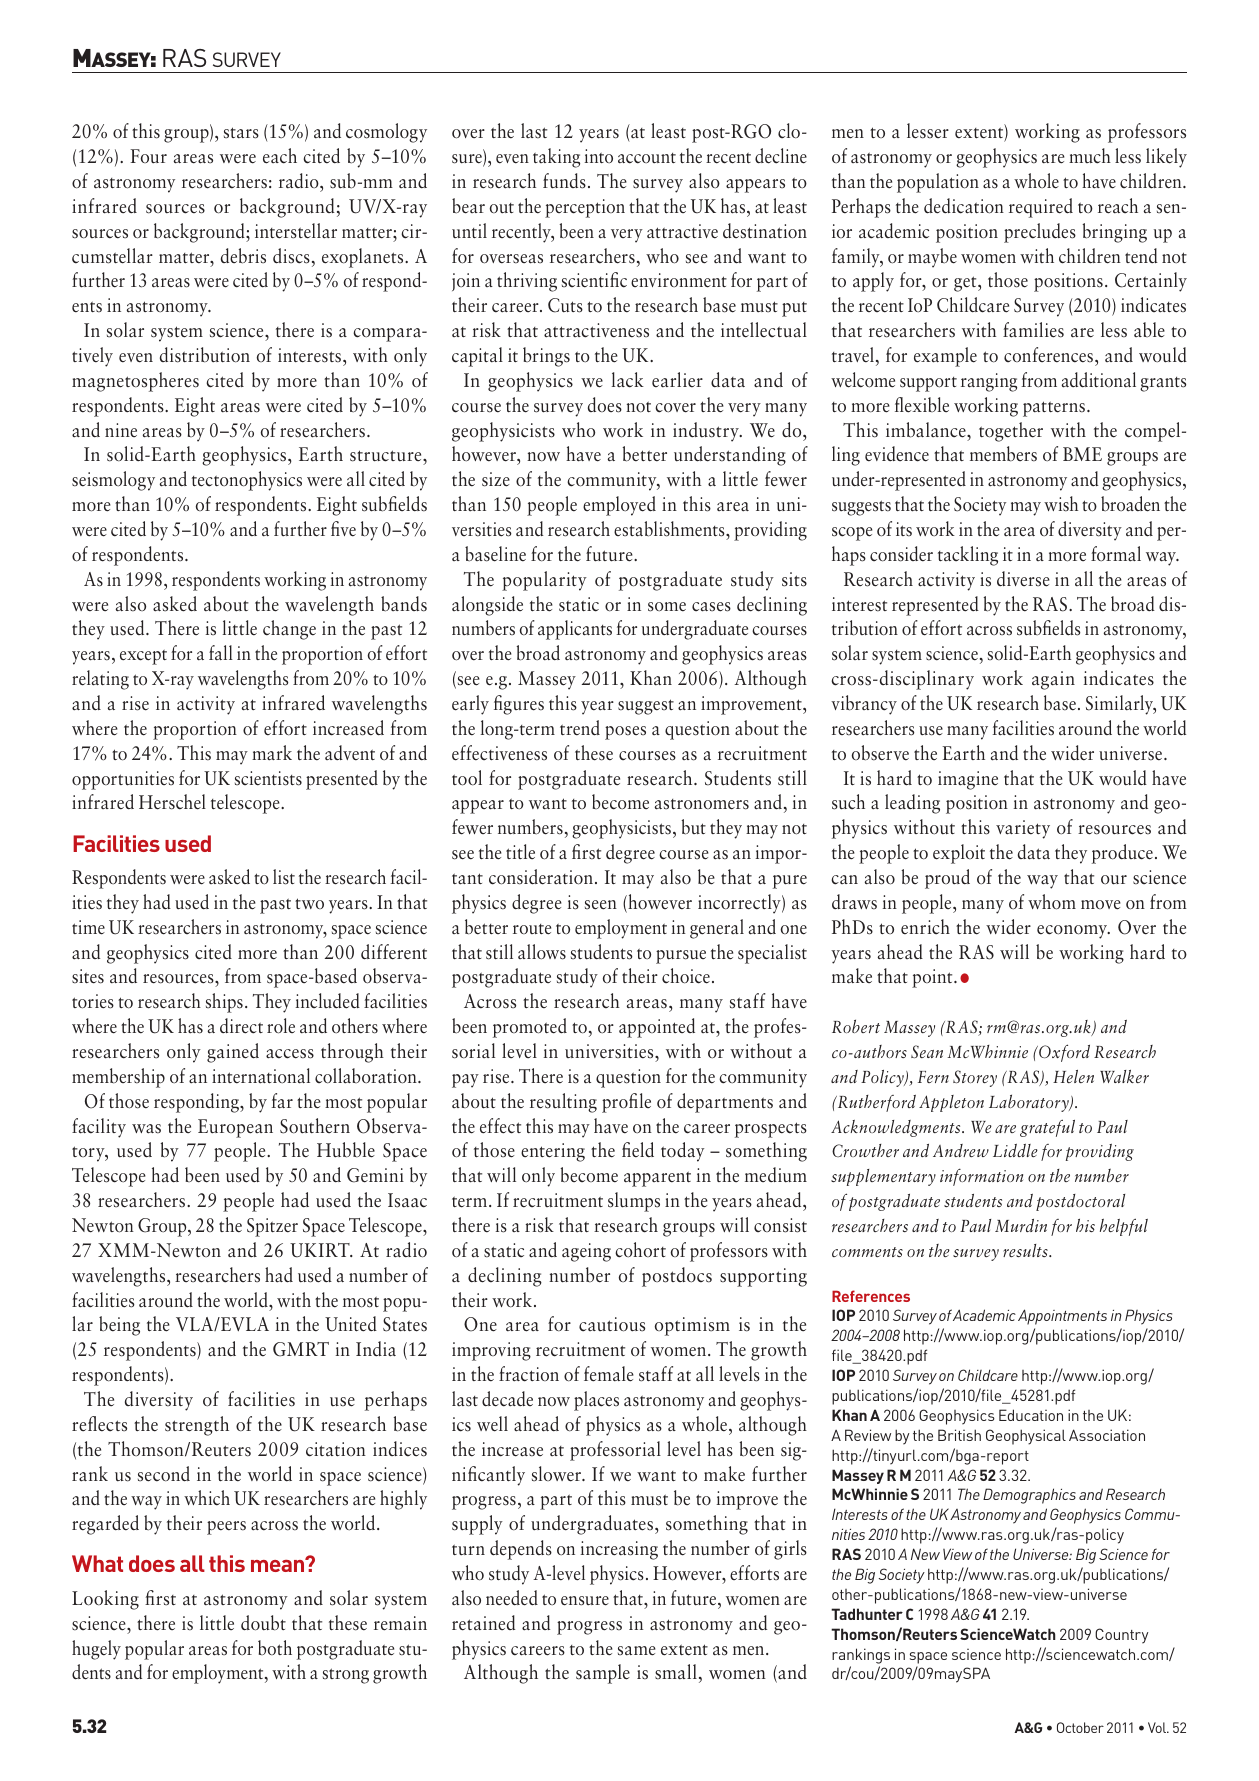 The width and height of the screenshot is (1259, 1781). Describe the element at coordinates (275, 1647) in the screenshot. I see `both` at that location.
